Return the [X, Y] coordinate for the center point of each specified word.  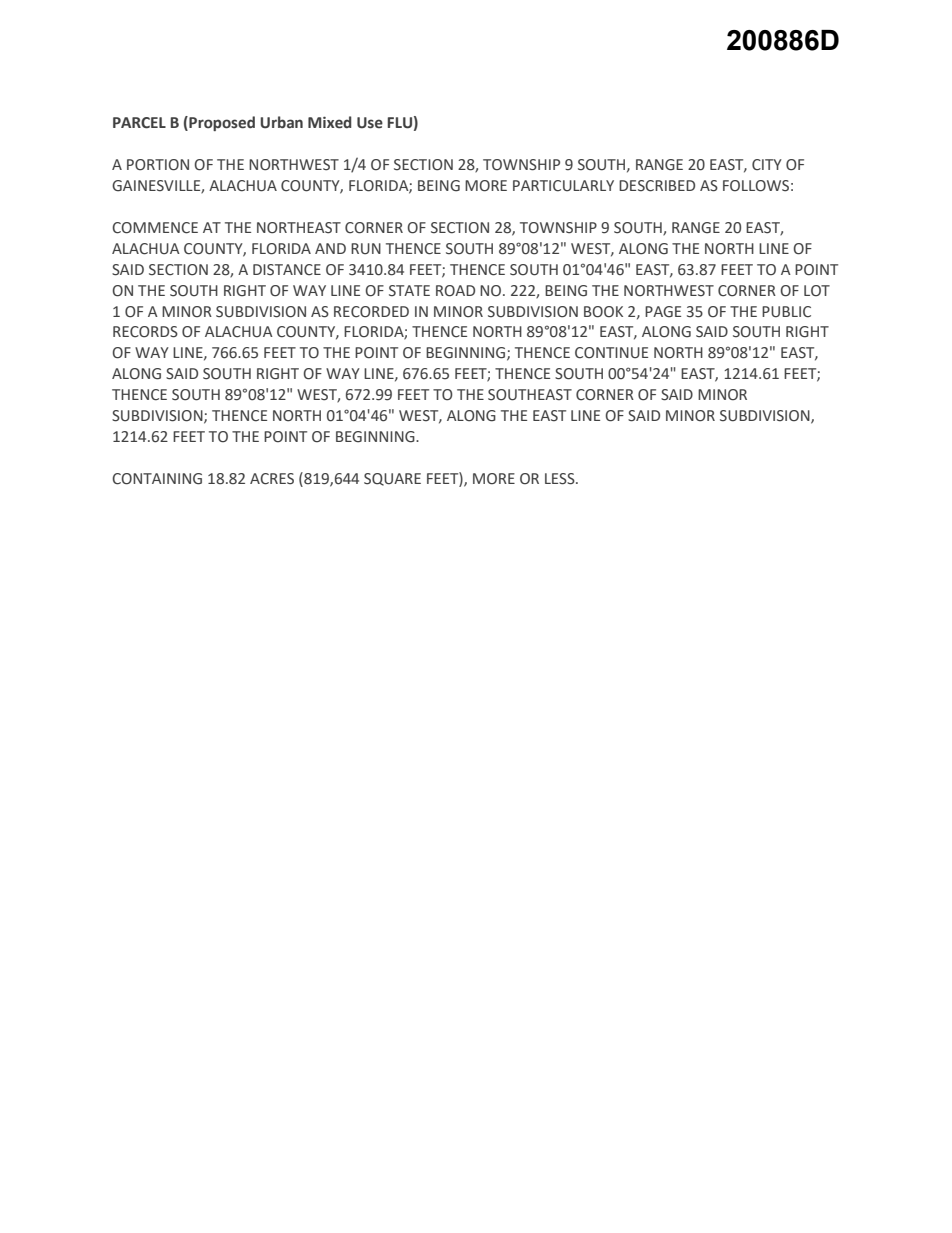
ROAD [455, 291]
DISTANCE [287, 270]
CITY [767, 165]
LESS [561, 479]
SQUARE [392, 479]
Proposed [221, 123]
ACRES [272, 479]
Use [370, 123]
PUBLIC [786, 312]
